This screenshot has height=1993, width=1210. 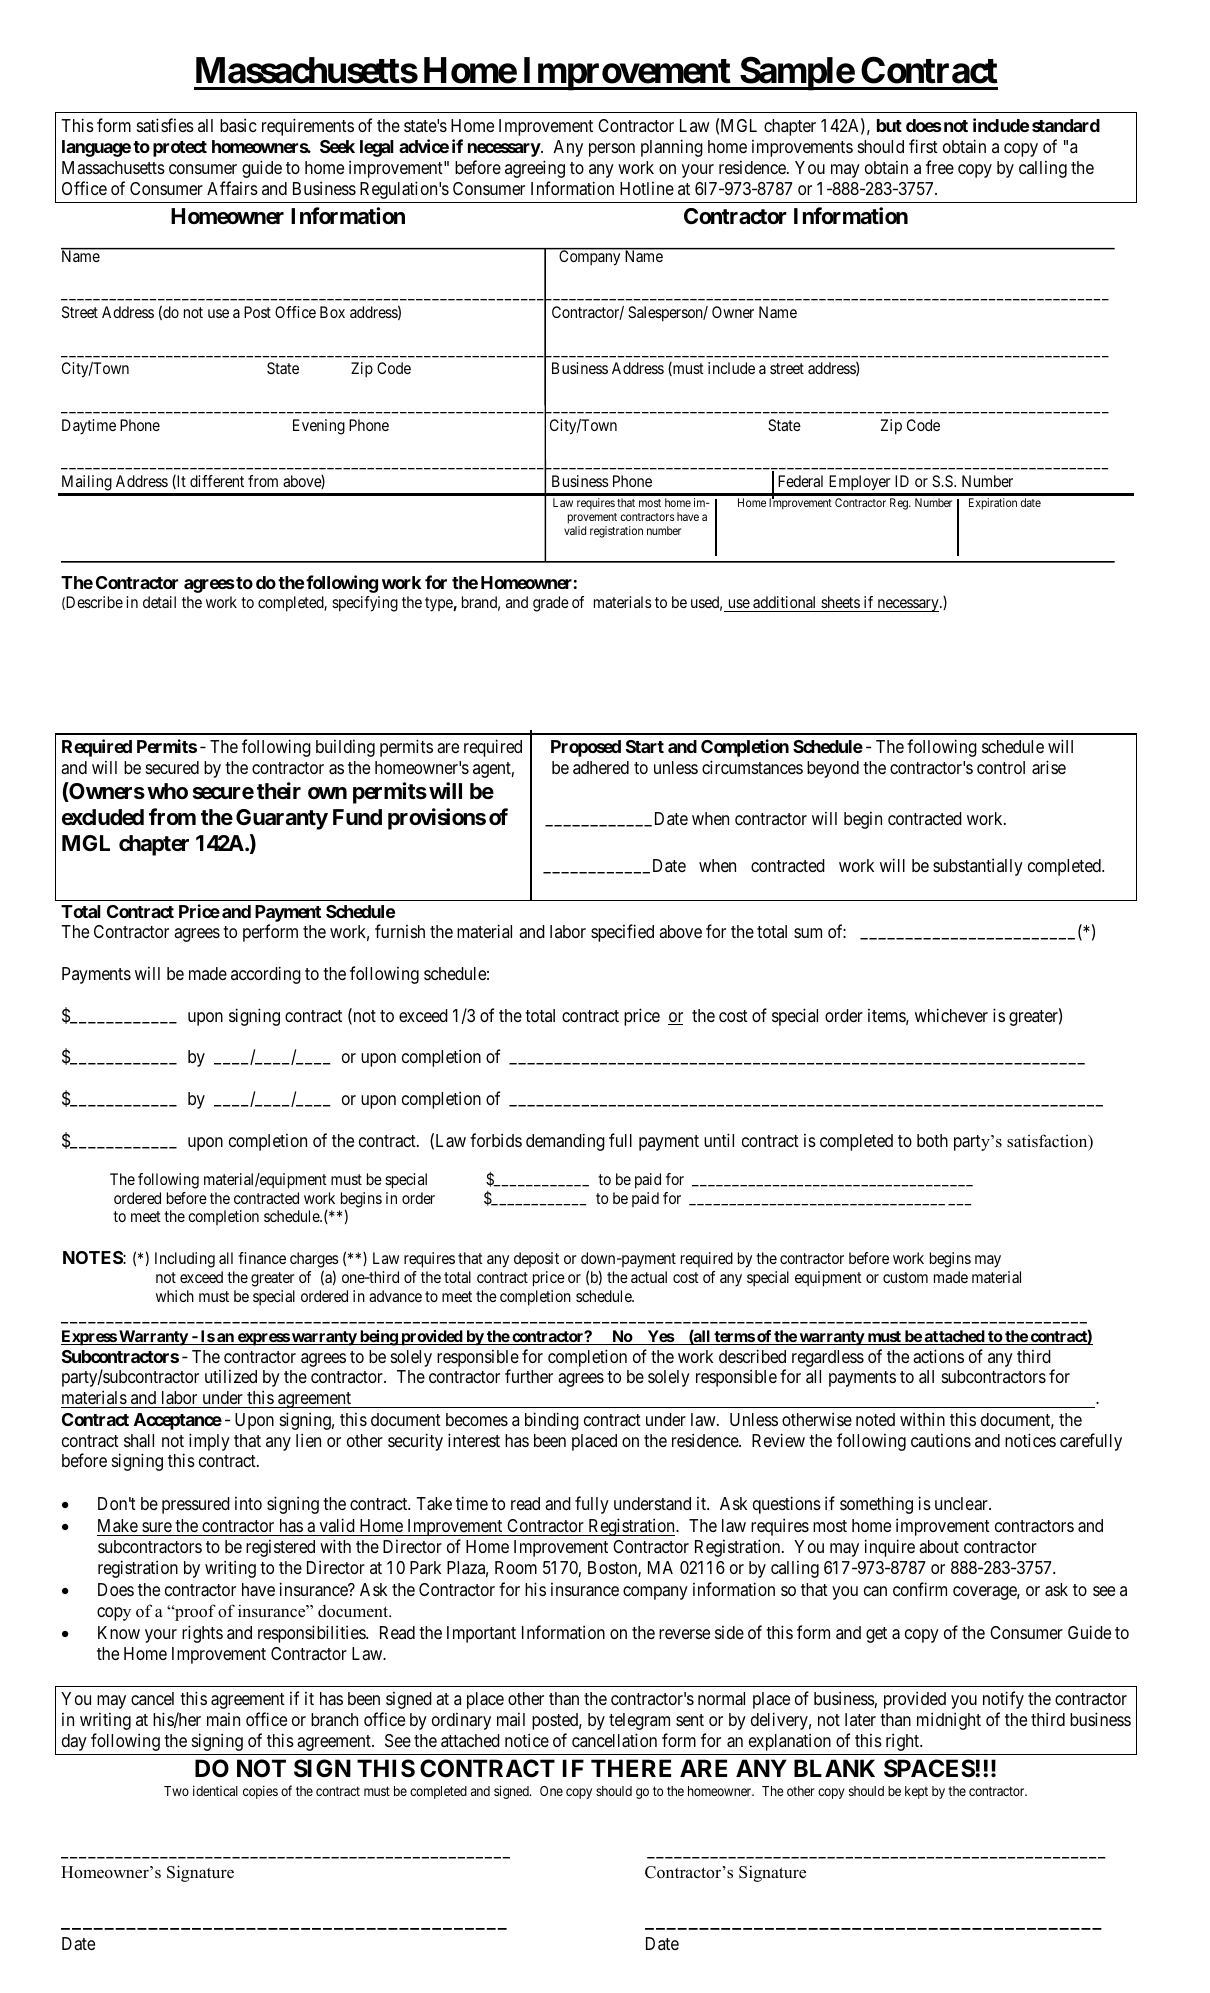 What do you see at coordinates (279, 790) in the screenshot?
I see `their` at bounding box center [279, 790].
